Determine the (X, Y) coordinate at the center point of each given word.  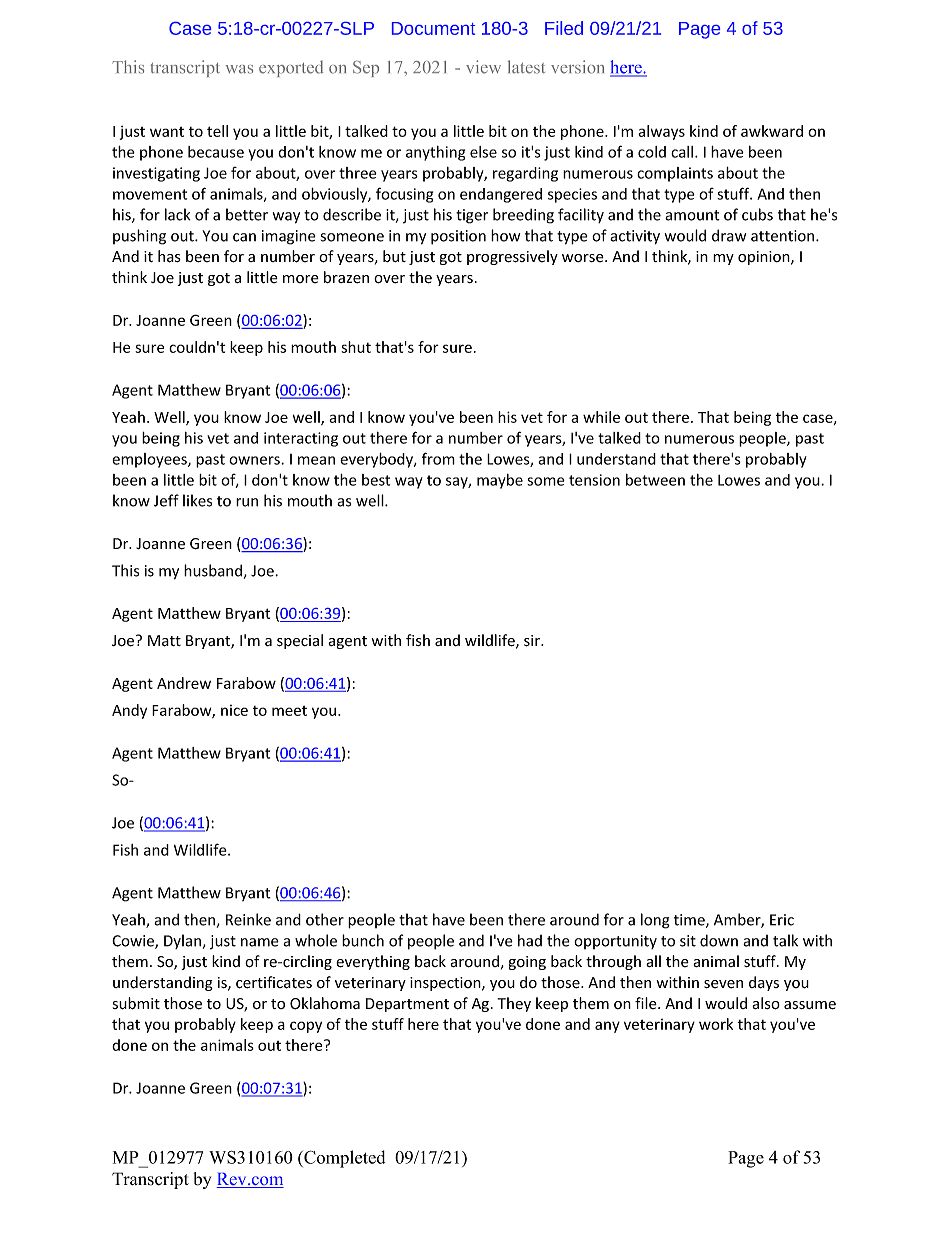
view (483, 67)
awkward (772, 131)
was (239, 69)
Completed (343, 1159)
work (716, 1024)
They (514, 1004)
